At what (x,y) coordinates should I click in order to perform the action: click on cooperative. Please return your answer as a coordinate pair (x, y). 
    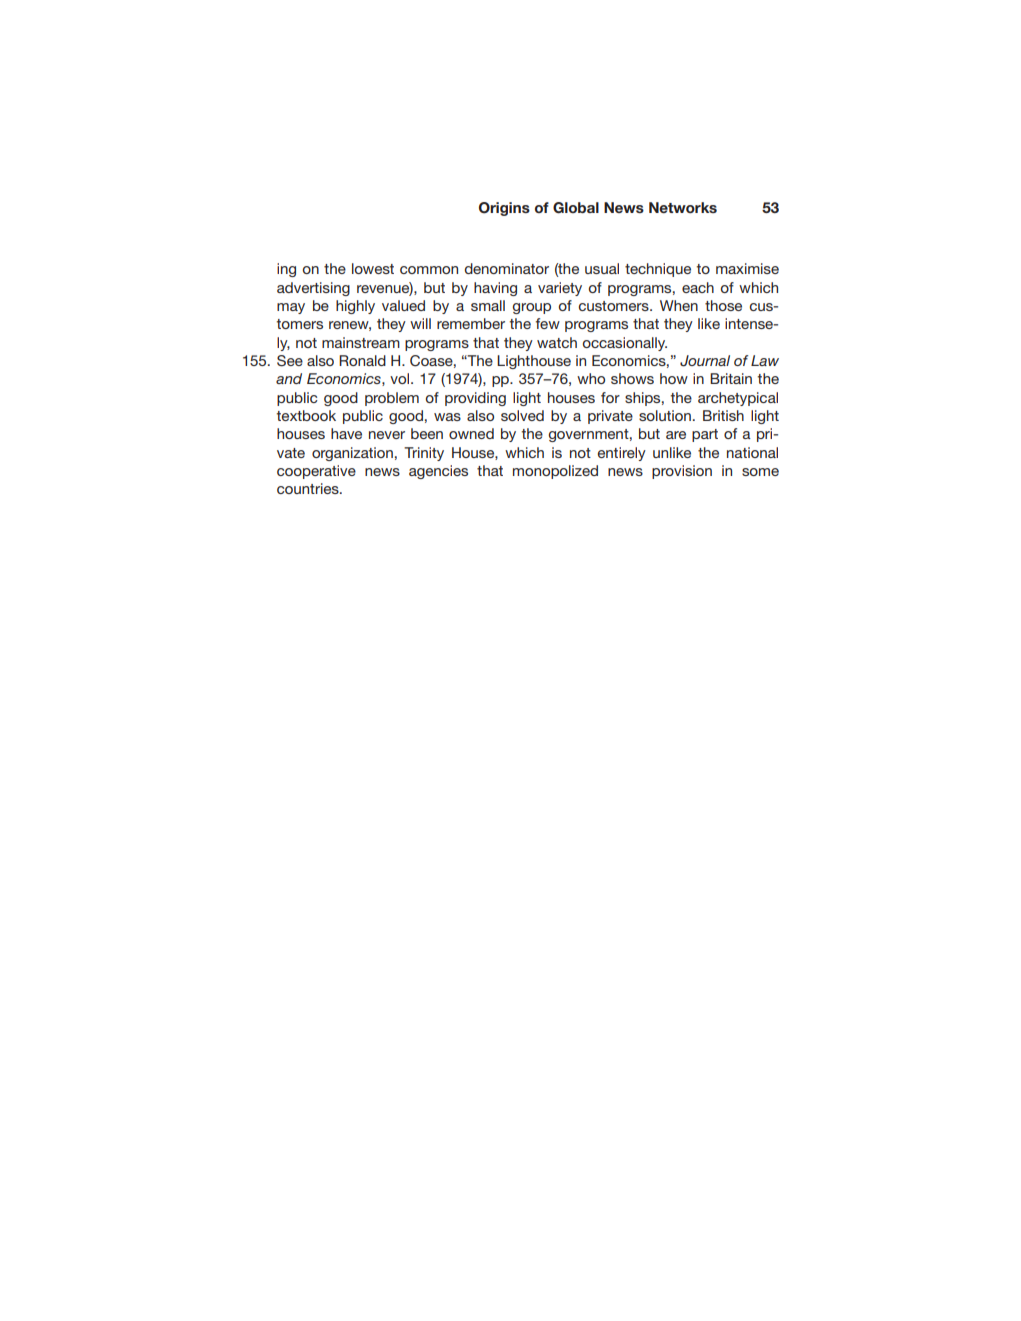
    Looking at the image, I should click on (316, 472).
